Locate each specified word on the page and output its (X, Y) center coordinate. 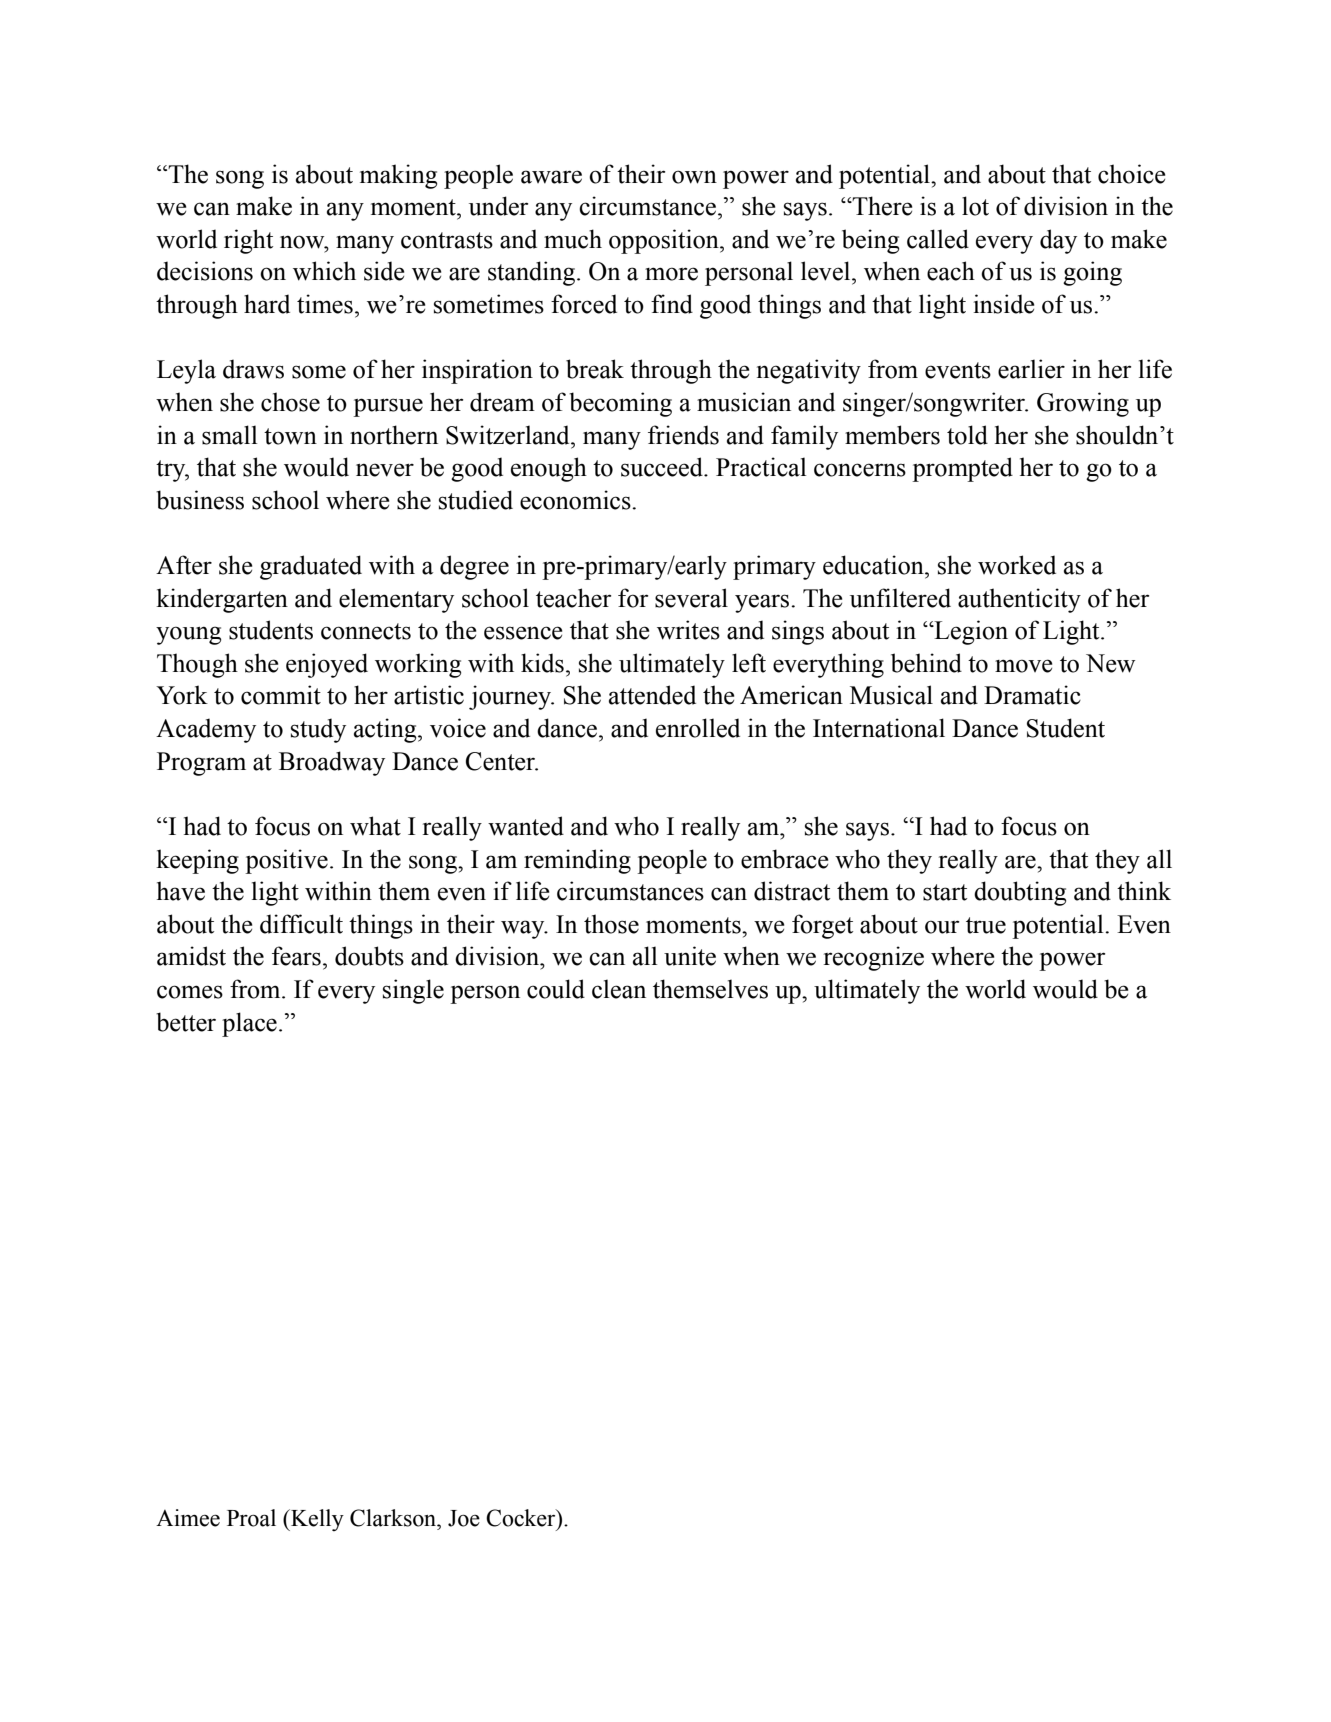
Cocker (522, 1519)
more (671, 274)
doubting (1020, 893)
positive (286, 861)
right (248, 241)
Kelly (316, 1520)
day (1058, 241)
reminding (577, 861)
